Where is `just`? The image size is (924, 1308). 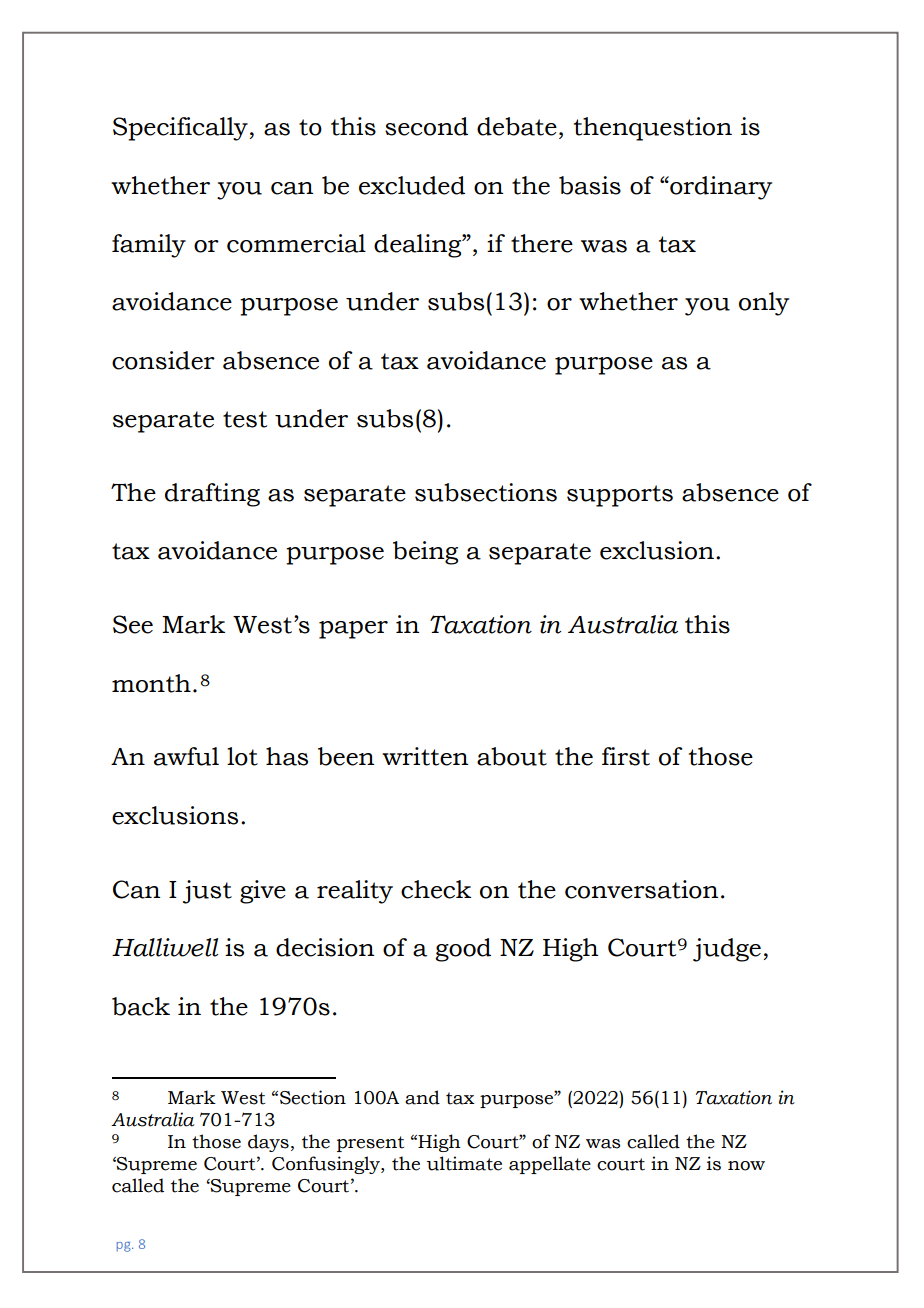 just is located at coordinates (207, 892).
